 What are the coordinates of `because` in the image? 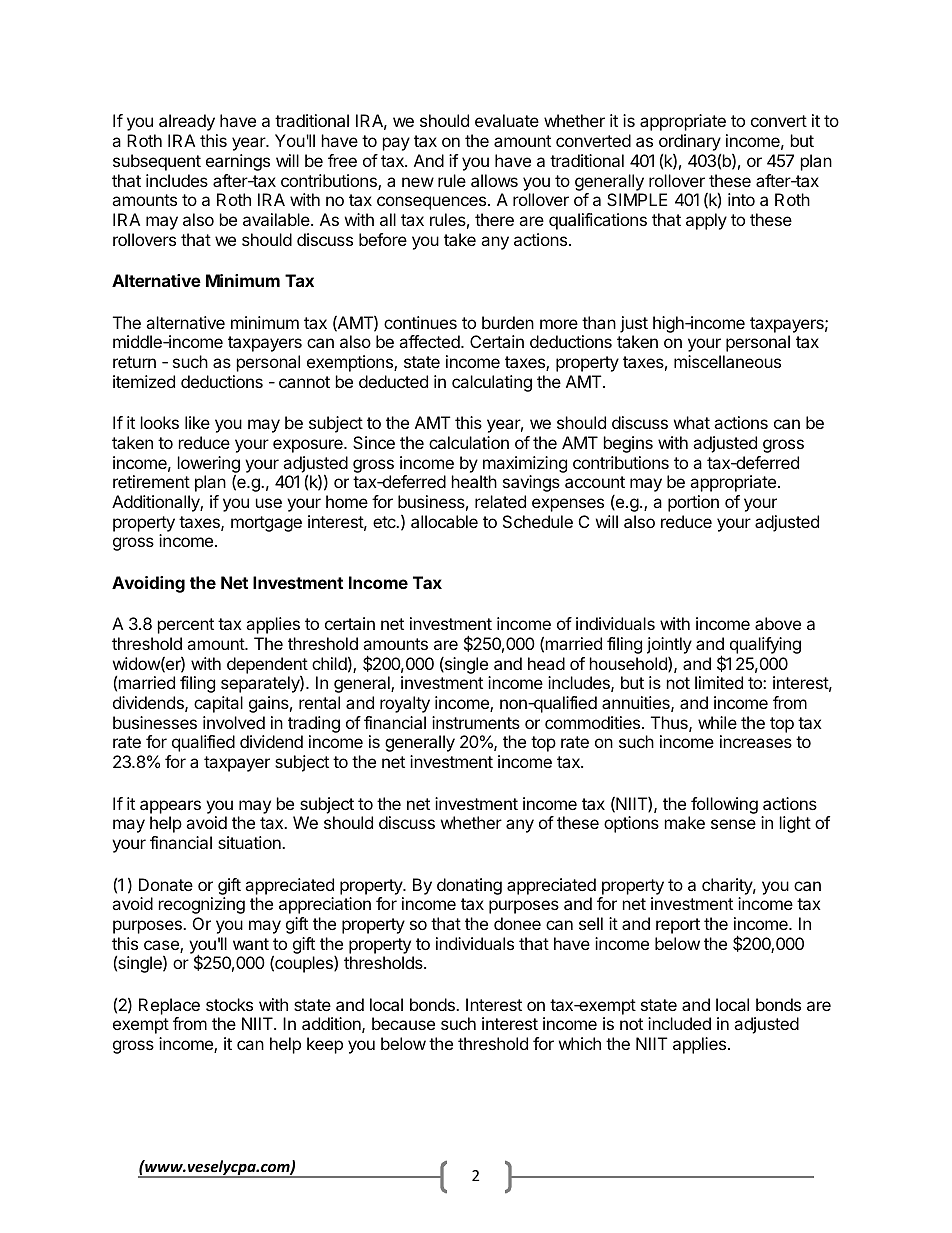 It's located at (403, 1023).
